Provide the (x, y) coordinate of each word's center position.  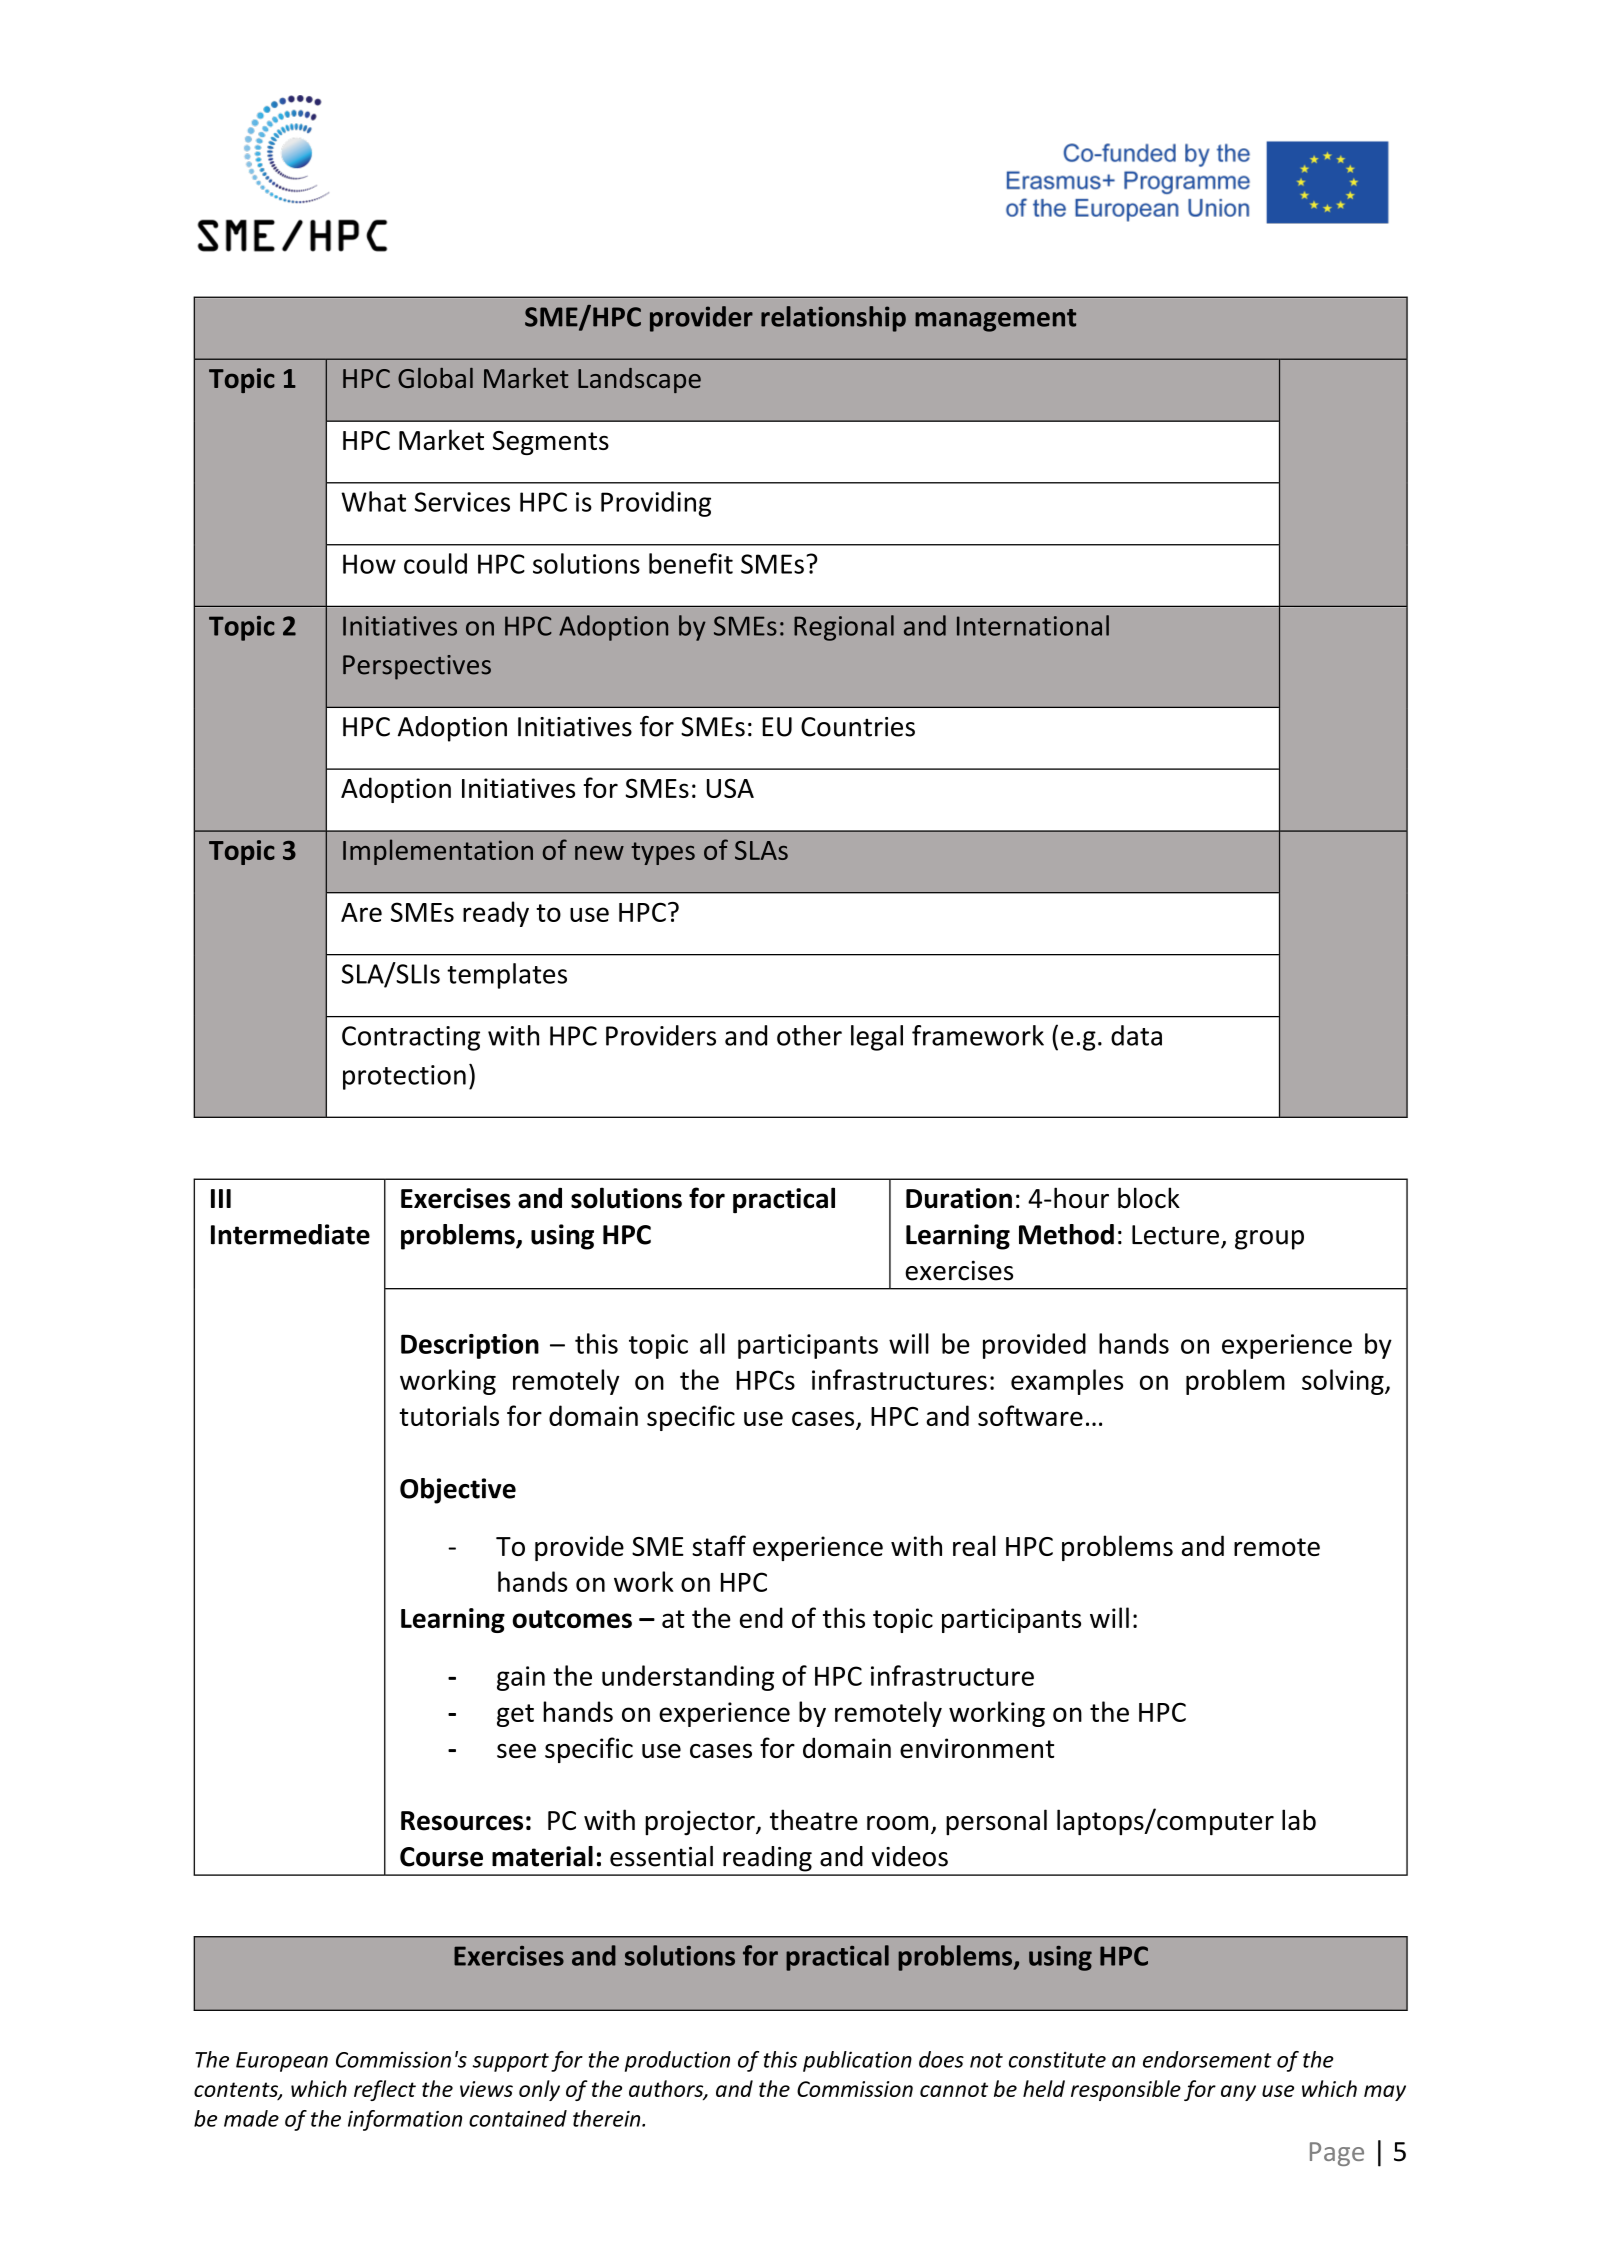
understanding (688, 1678)
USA (730, 788)
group (1269, 1240)
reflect (385, 2090)
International (1033, 625)
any (1238, 2093)
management (995, 320)
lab (1299, 1819)
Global (435, 378)
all (712, 1343)
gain (521, 1678)
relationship (833, 319)
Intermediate (290, 1234)
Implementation (438, 852)
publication (857, 2061)
